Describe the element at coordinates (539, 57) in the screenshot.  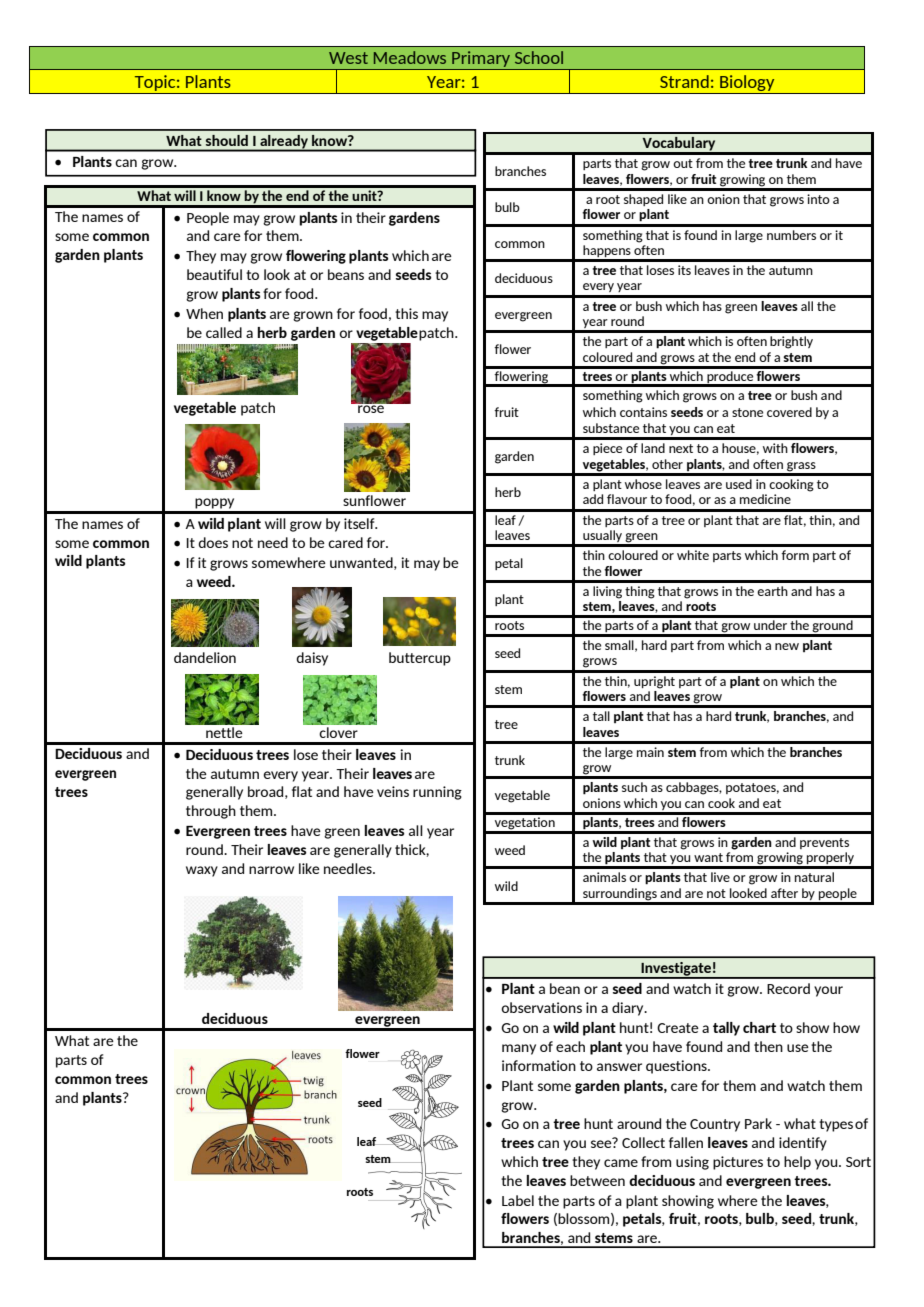
I see `School` at that location.
